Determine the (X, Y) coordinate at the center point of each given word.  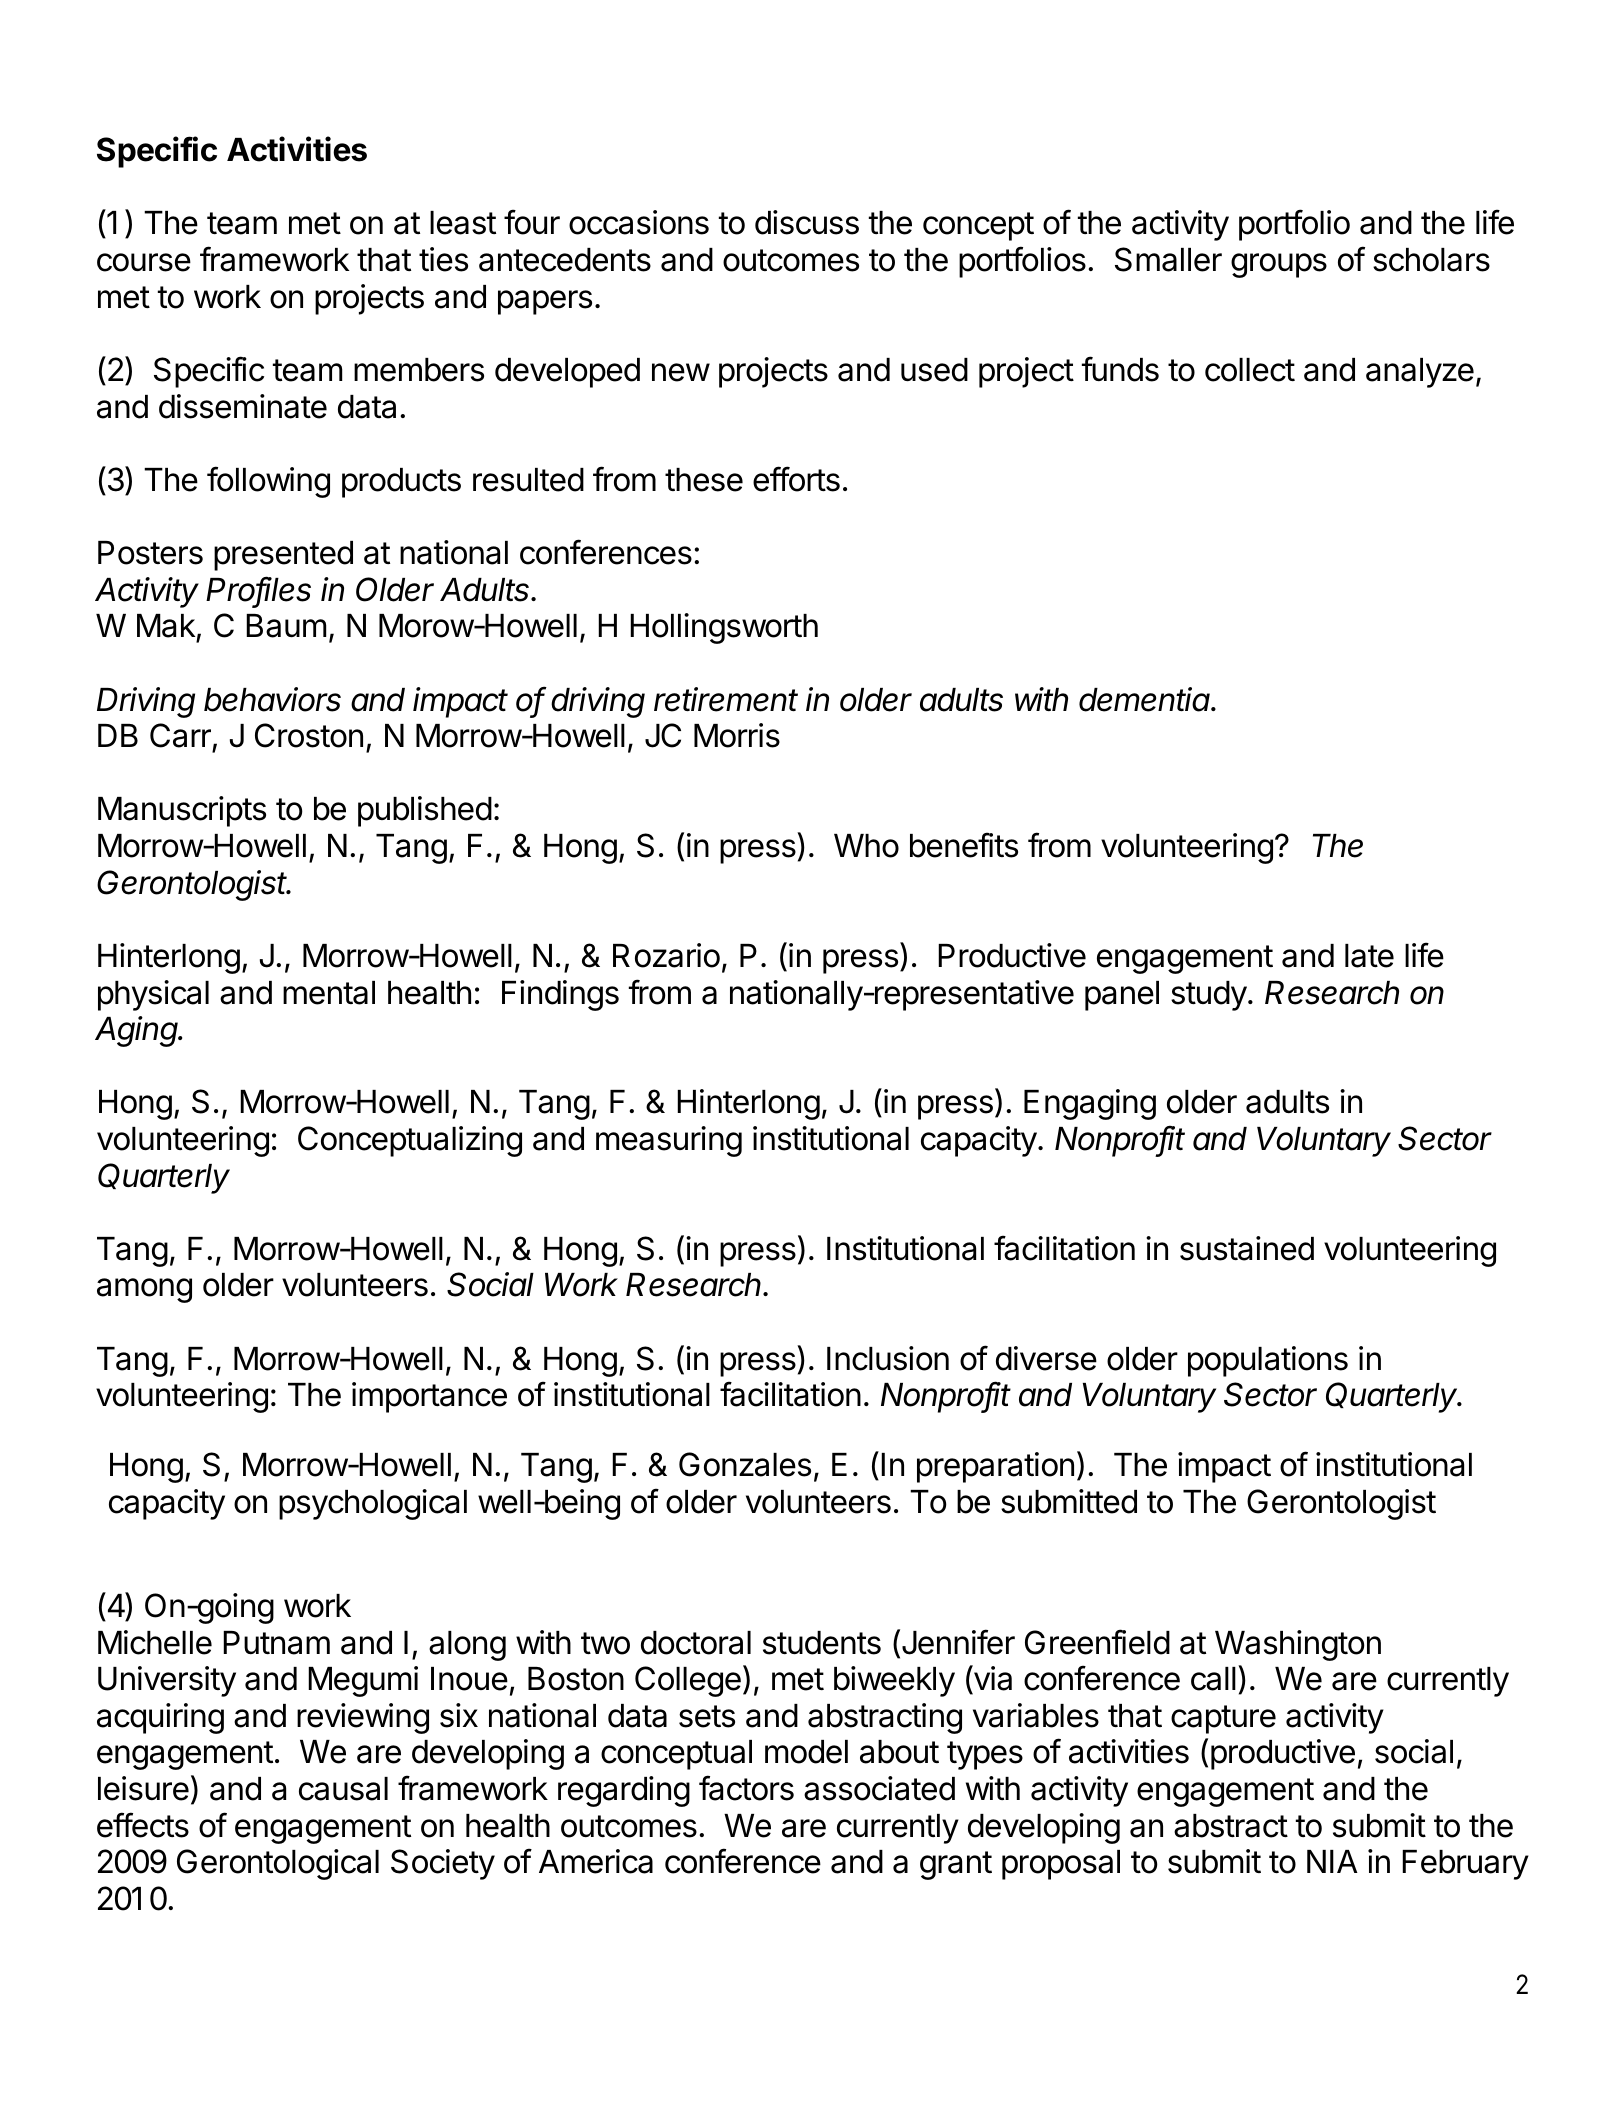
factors (746, 1788)
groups (1279, 265)
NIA (1332, 1861)
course (144, 262)
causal (343, 1789)
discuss (807, 222)
